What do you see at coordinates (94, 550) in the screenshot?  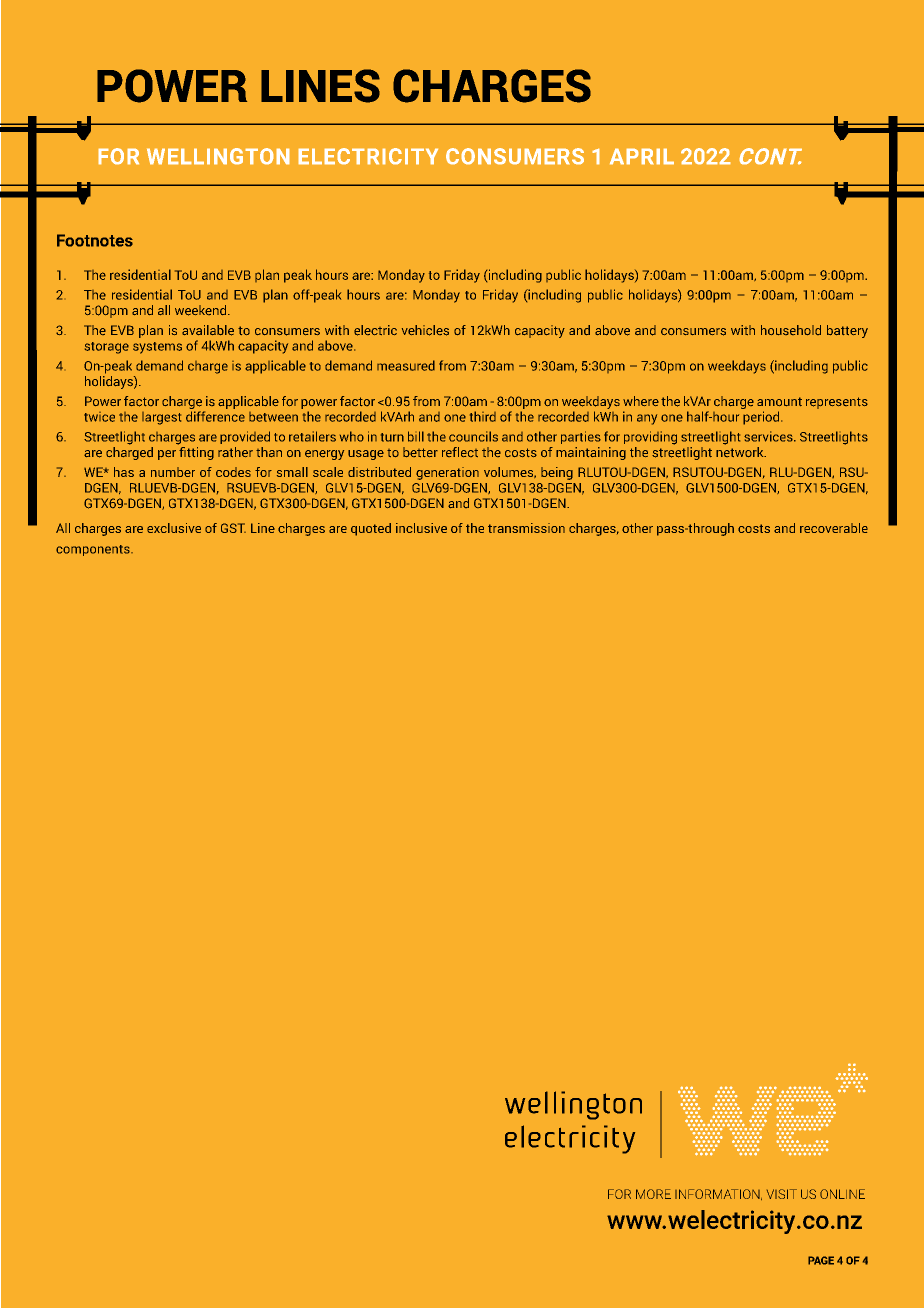 I see `components` at bounding box center [94, 550].
